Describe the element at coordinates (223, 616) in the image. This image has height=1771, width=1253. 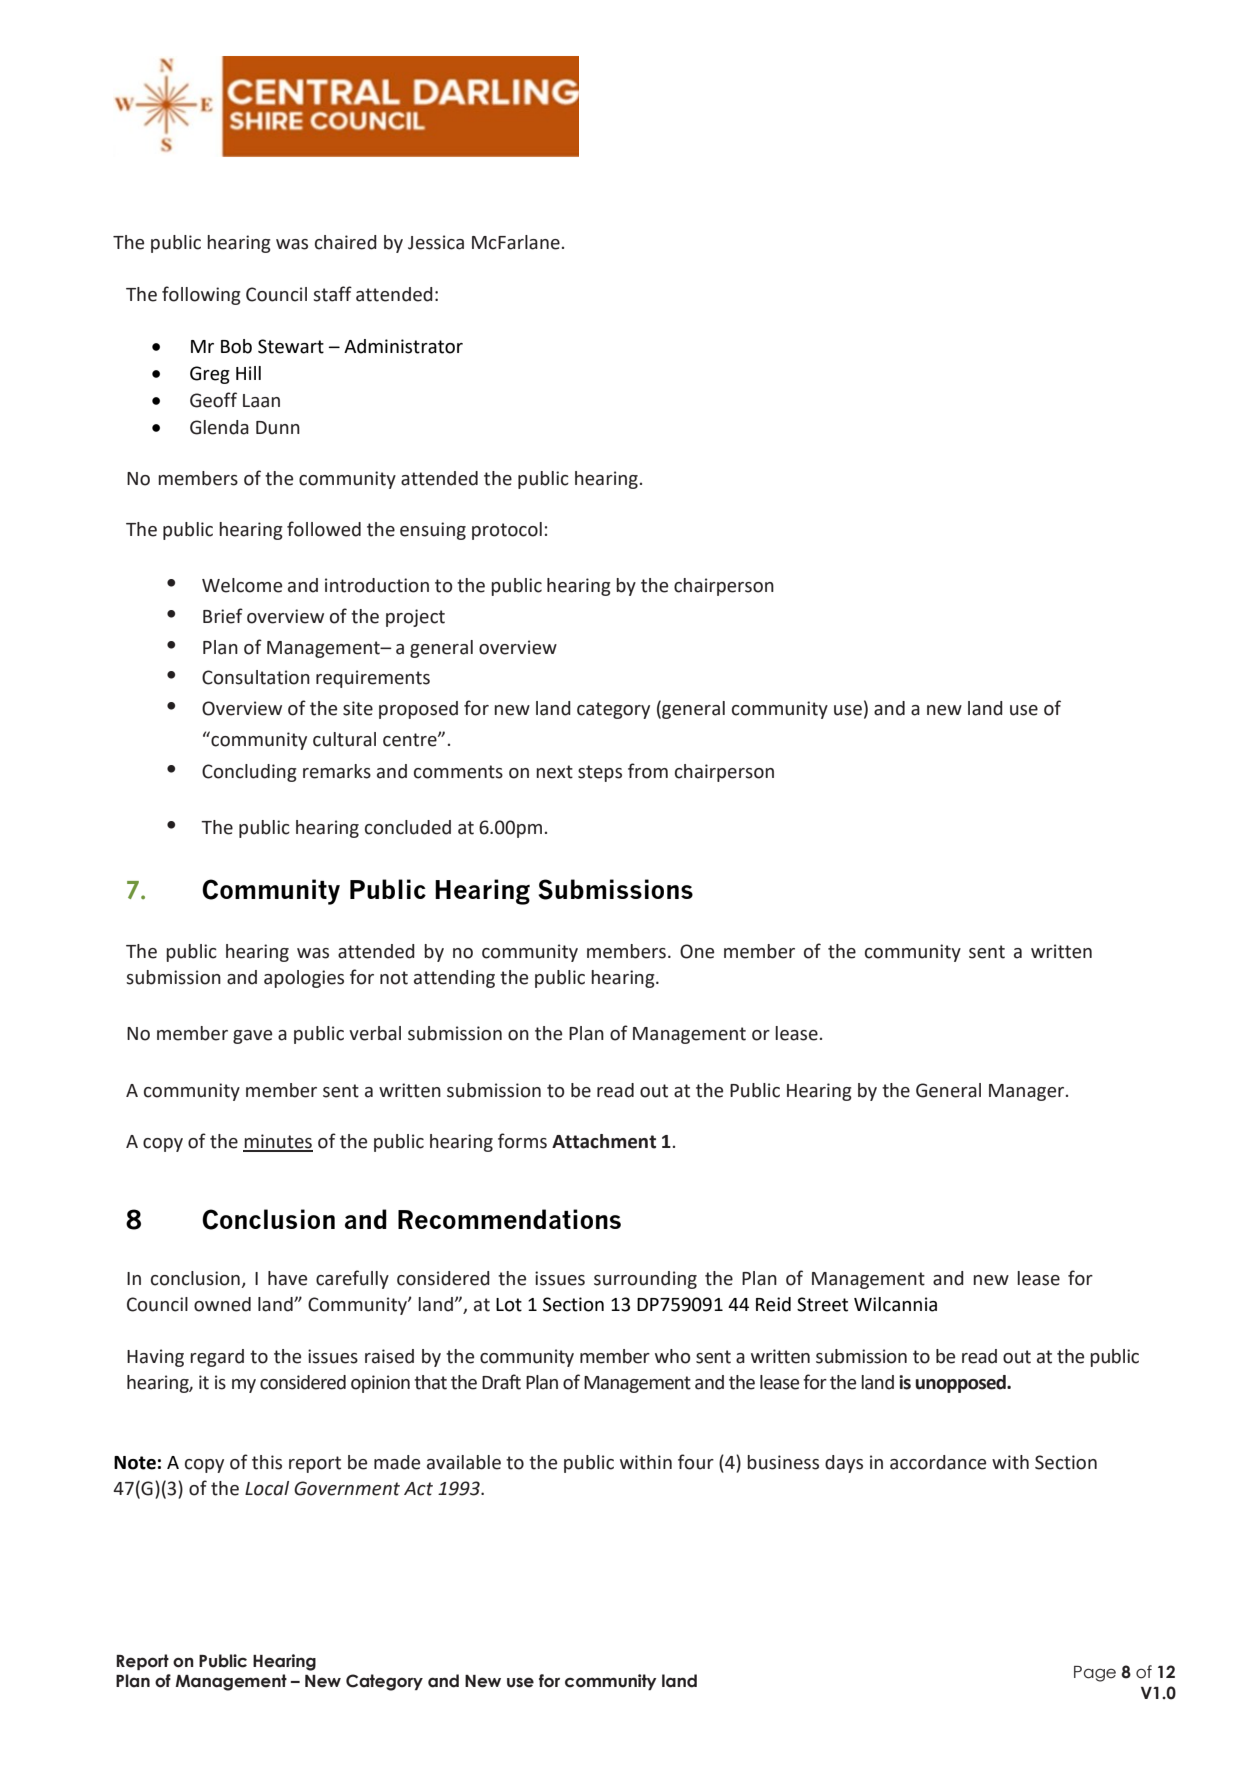
I see `Brief` at that location.
